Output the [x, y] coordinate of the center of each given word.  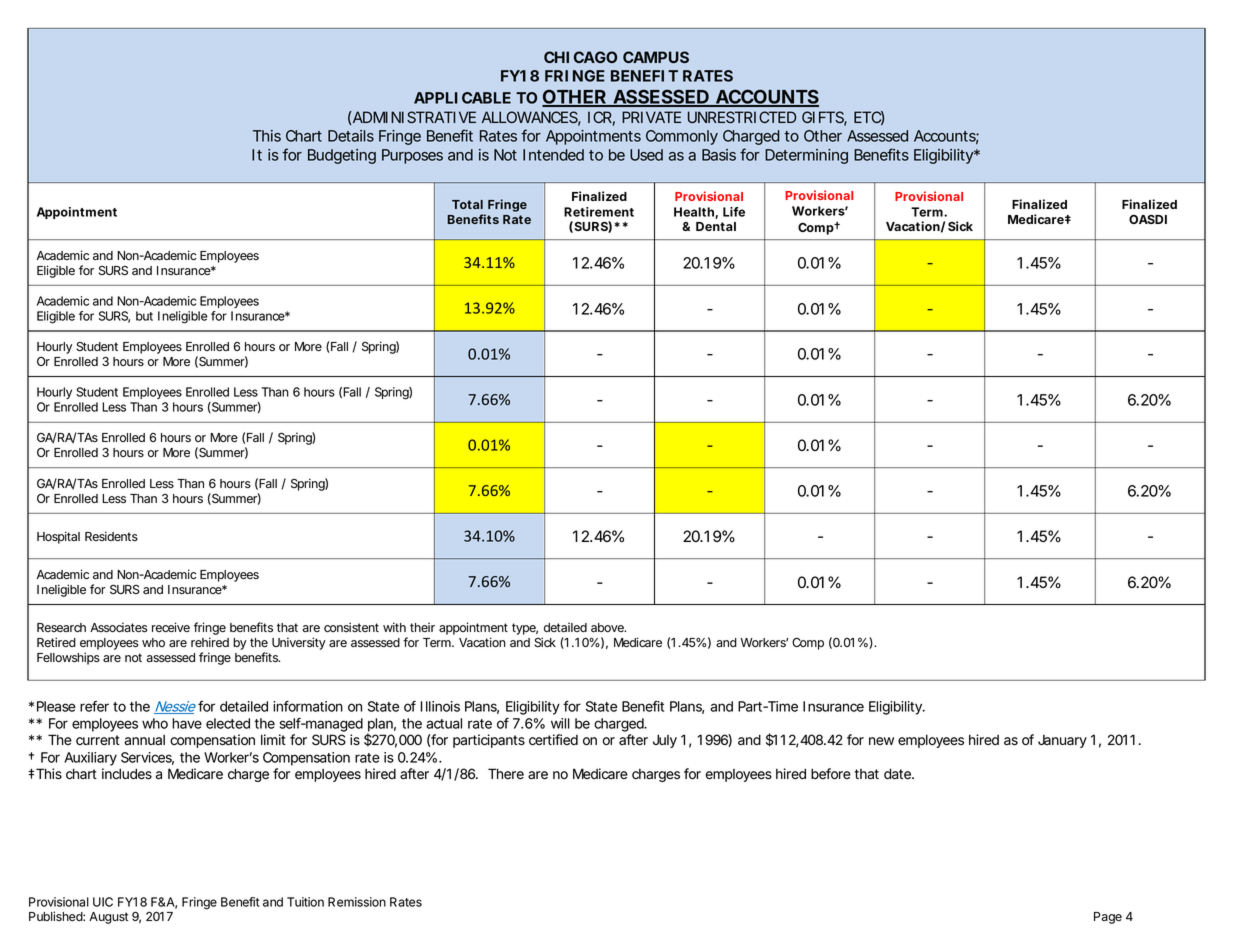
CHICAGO [580, 57]
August [109, 918]
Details [351, 136]
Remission [357, 902]
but [144, 316]
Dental [716, 226]
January [1062, 741]
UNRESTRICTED [742, 117]
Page [1108, 918]
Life [734, 212]
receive [171, 627]
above [608, 628]
